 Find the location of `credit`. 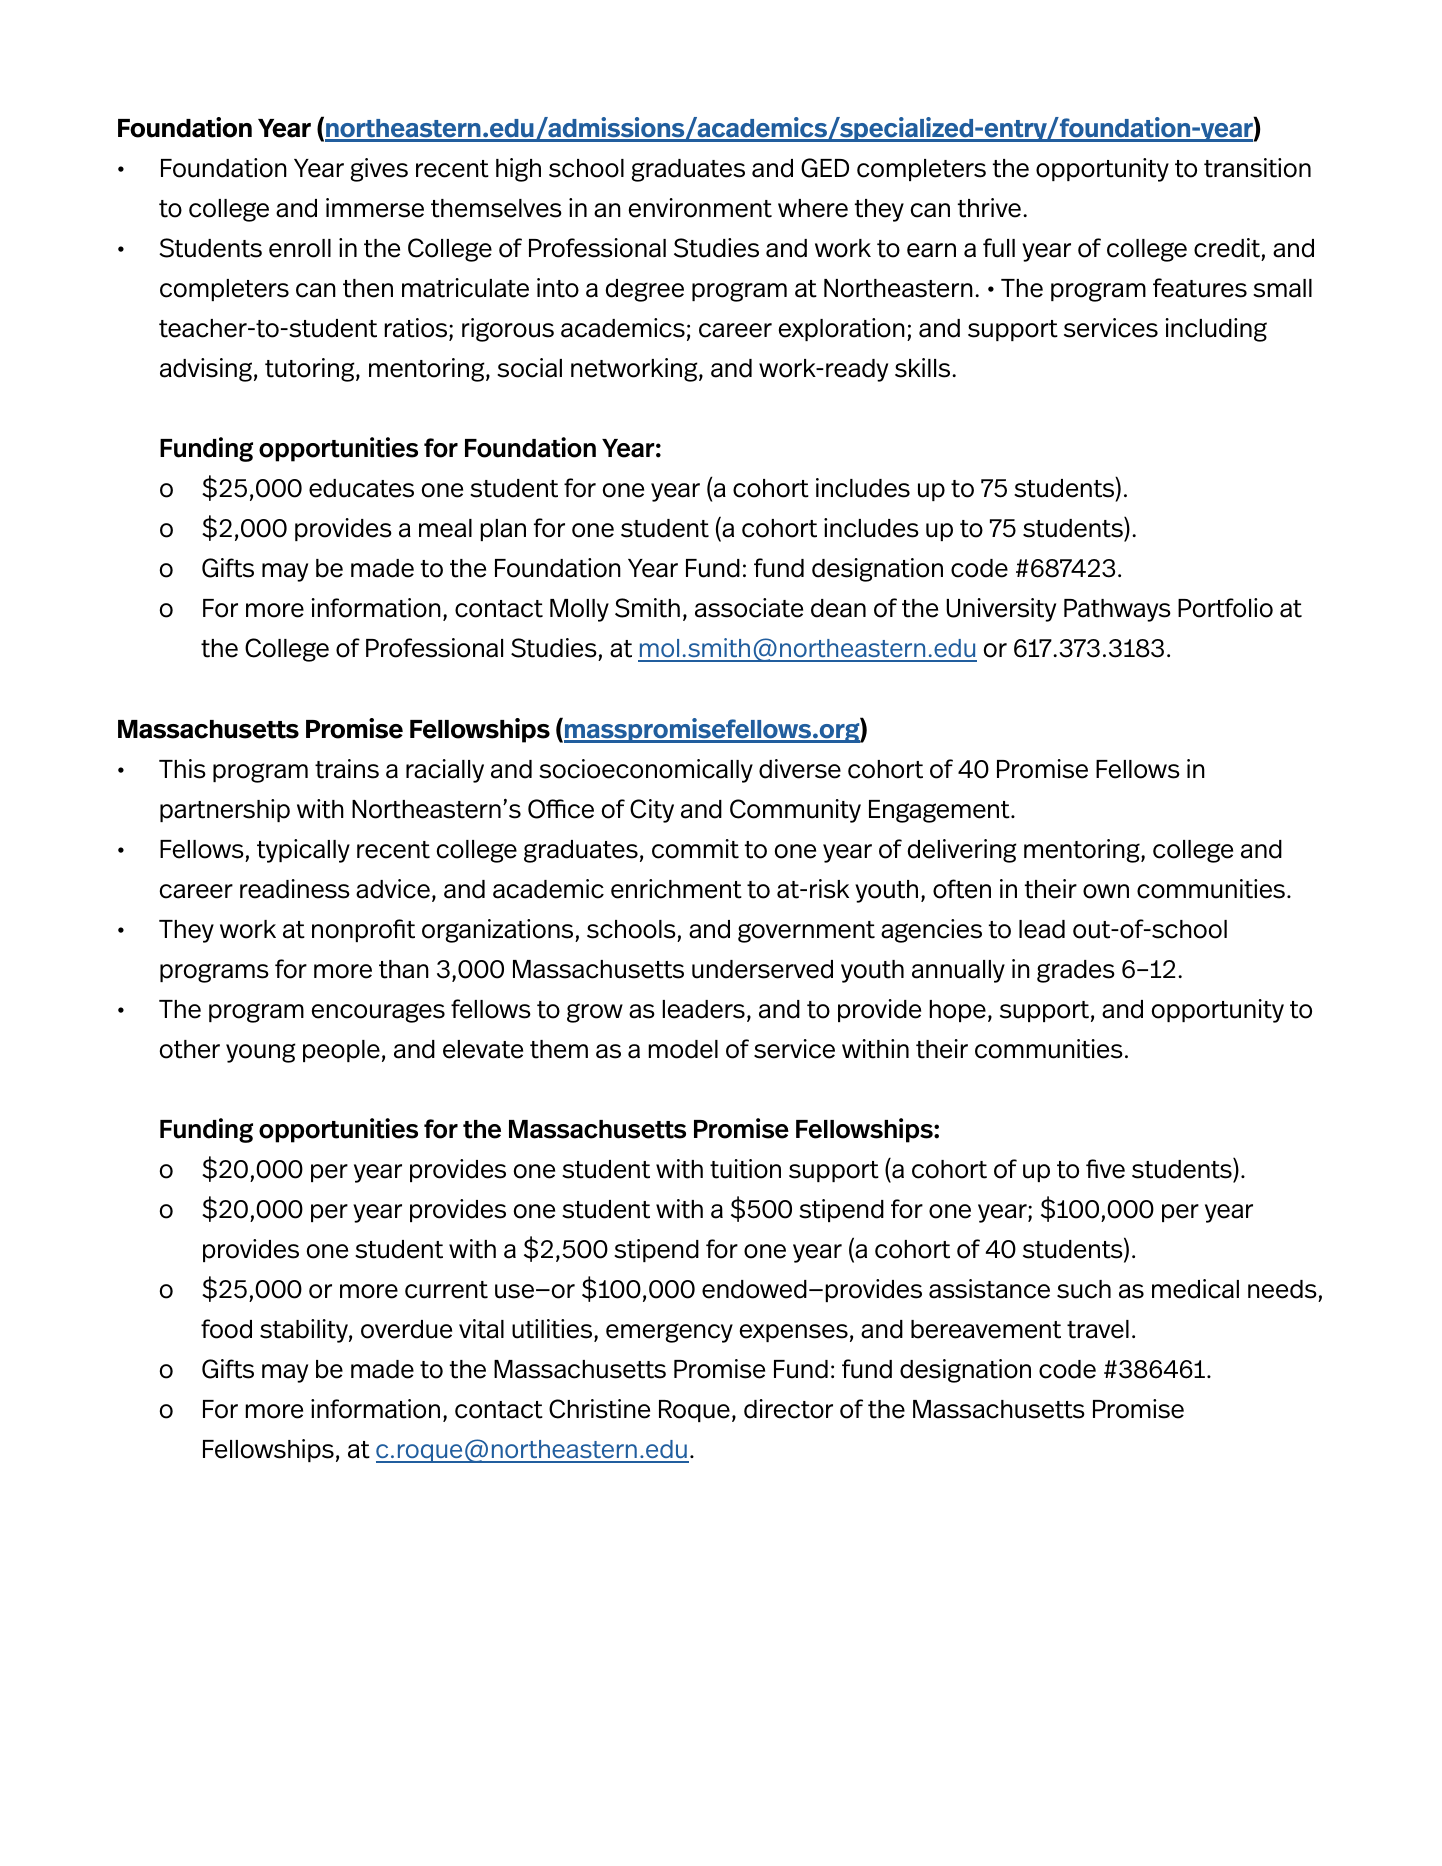

credit is located at coordinates (1227, 248).
